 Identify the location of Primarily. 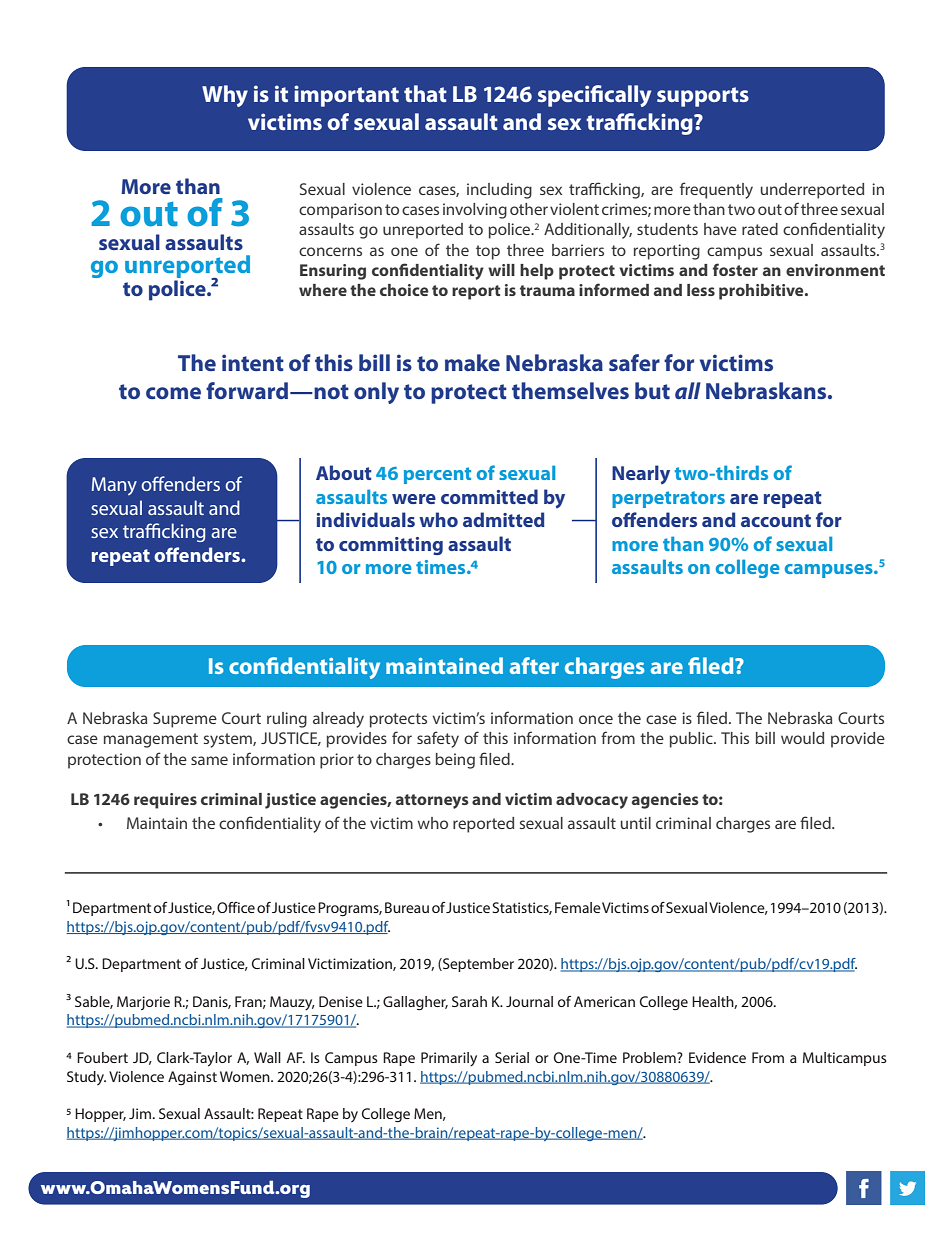
(449, 1059).
